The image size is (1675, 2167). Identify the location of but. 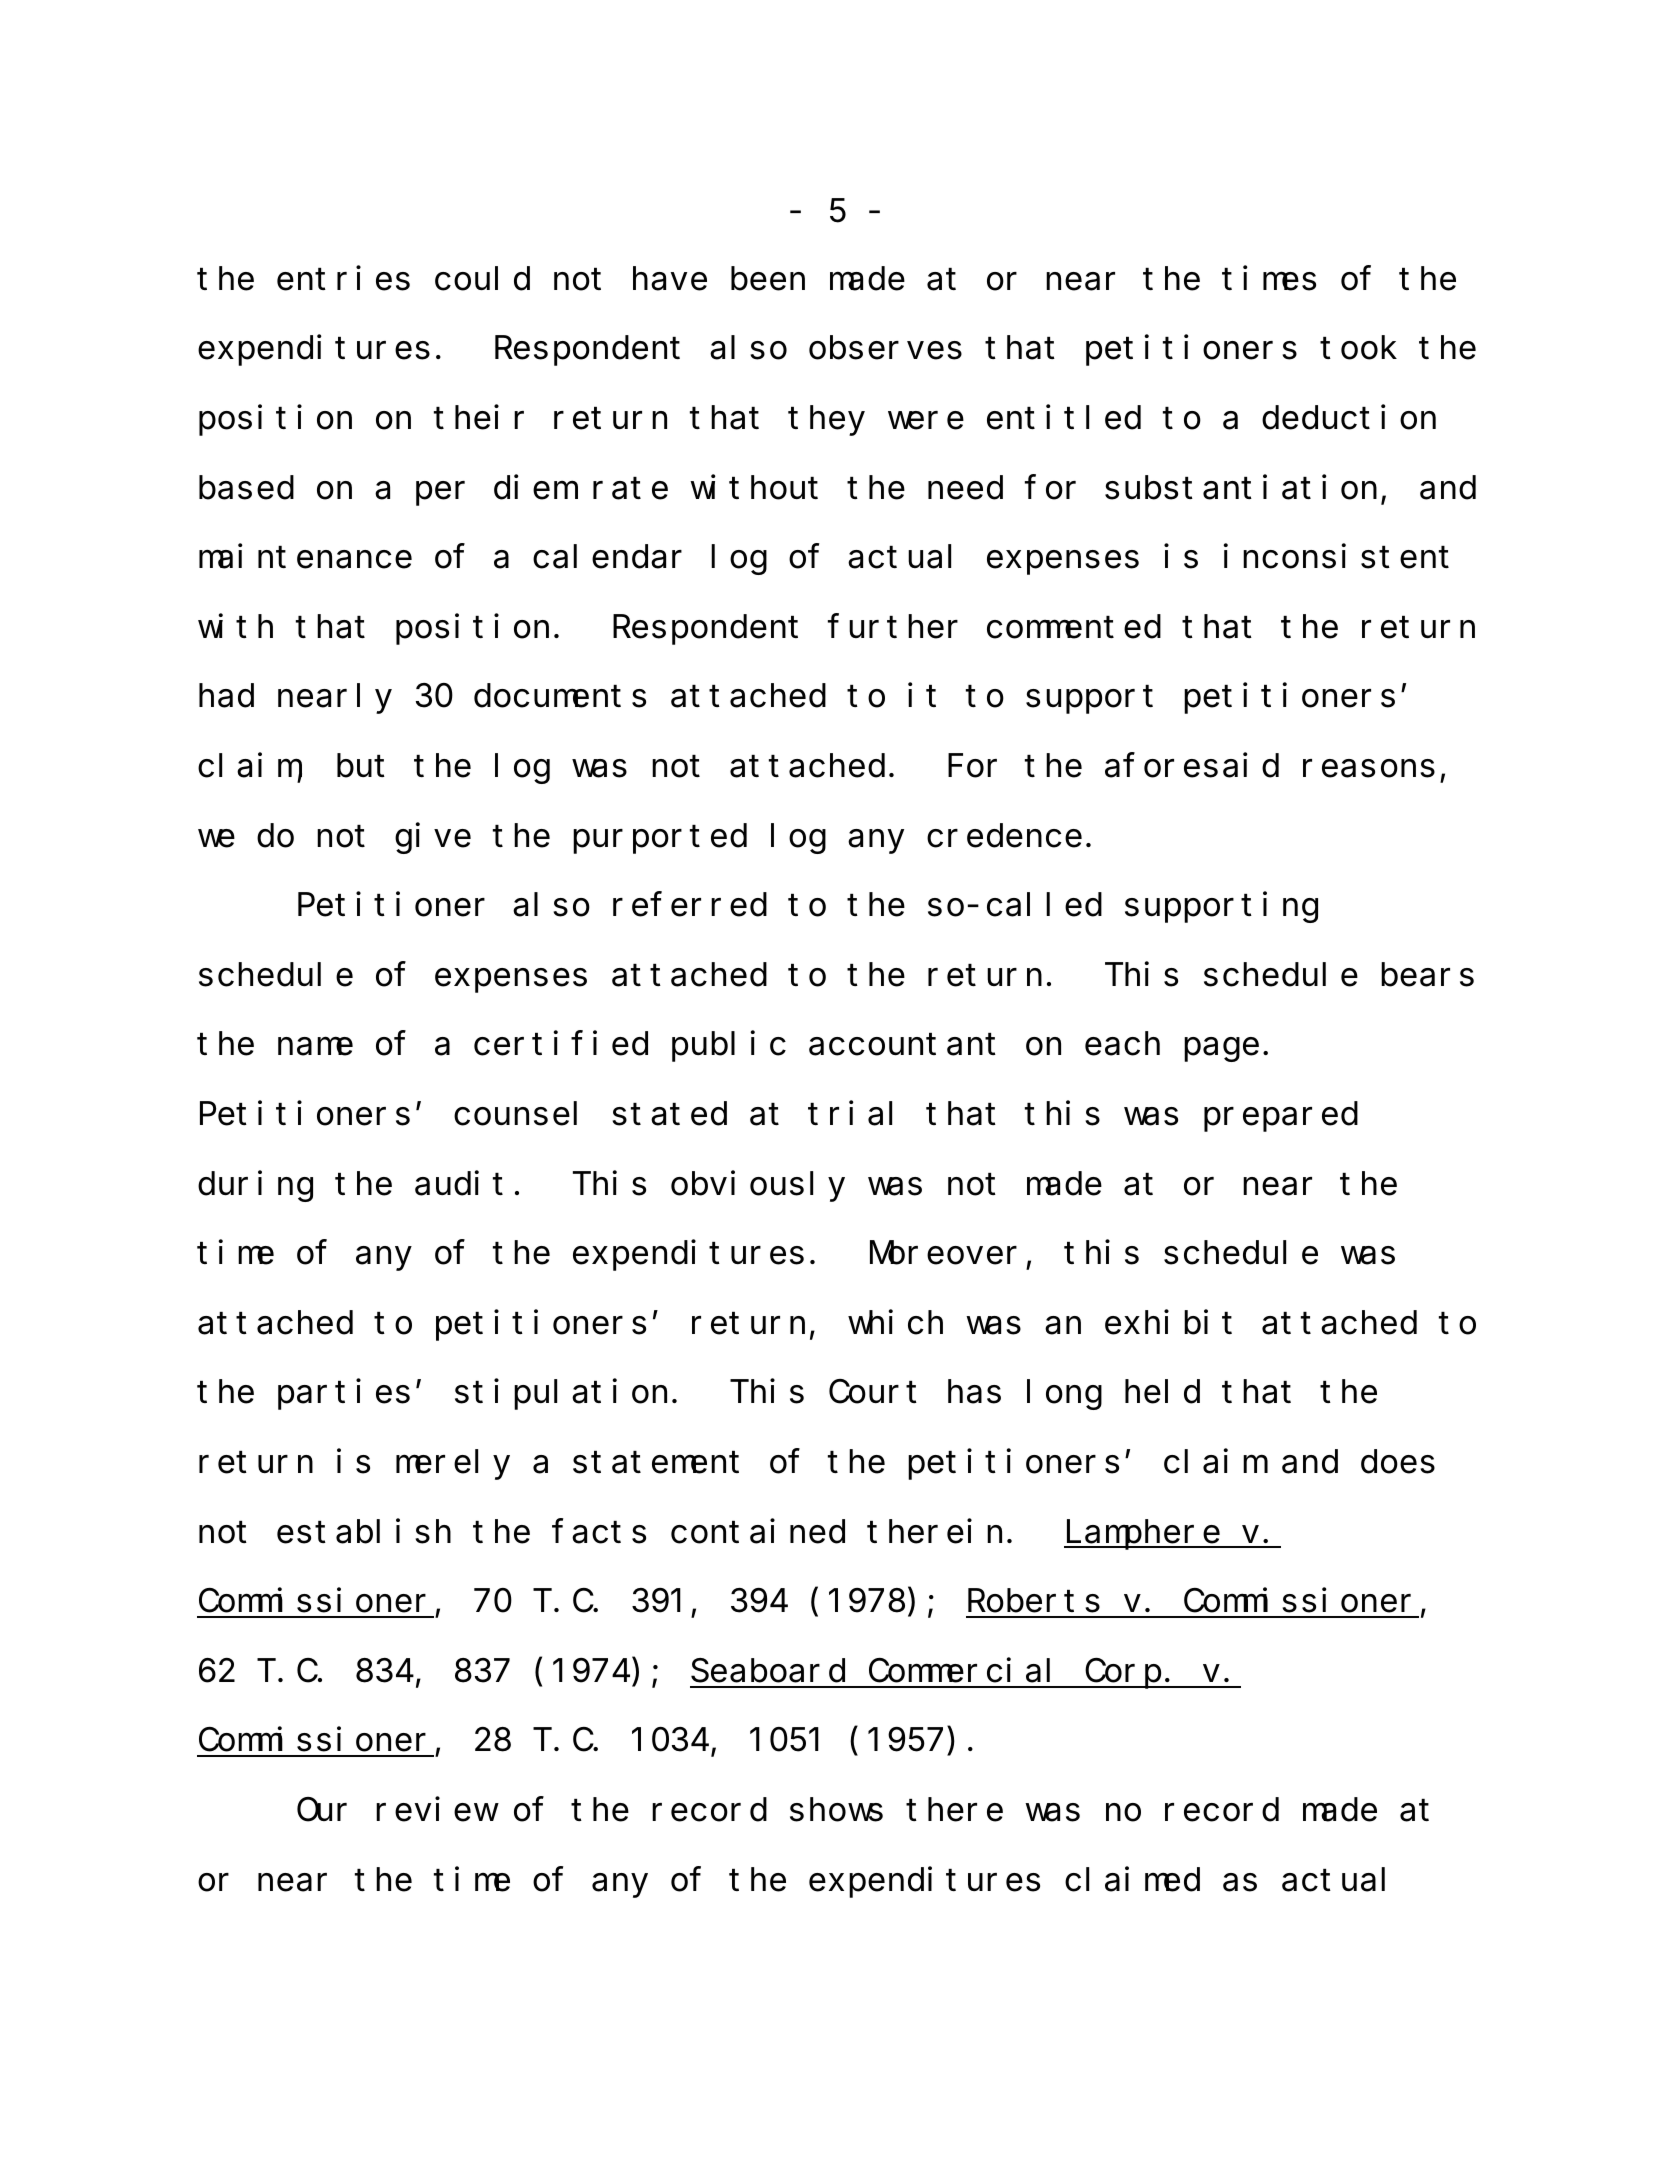
(361, 766).
